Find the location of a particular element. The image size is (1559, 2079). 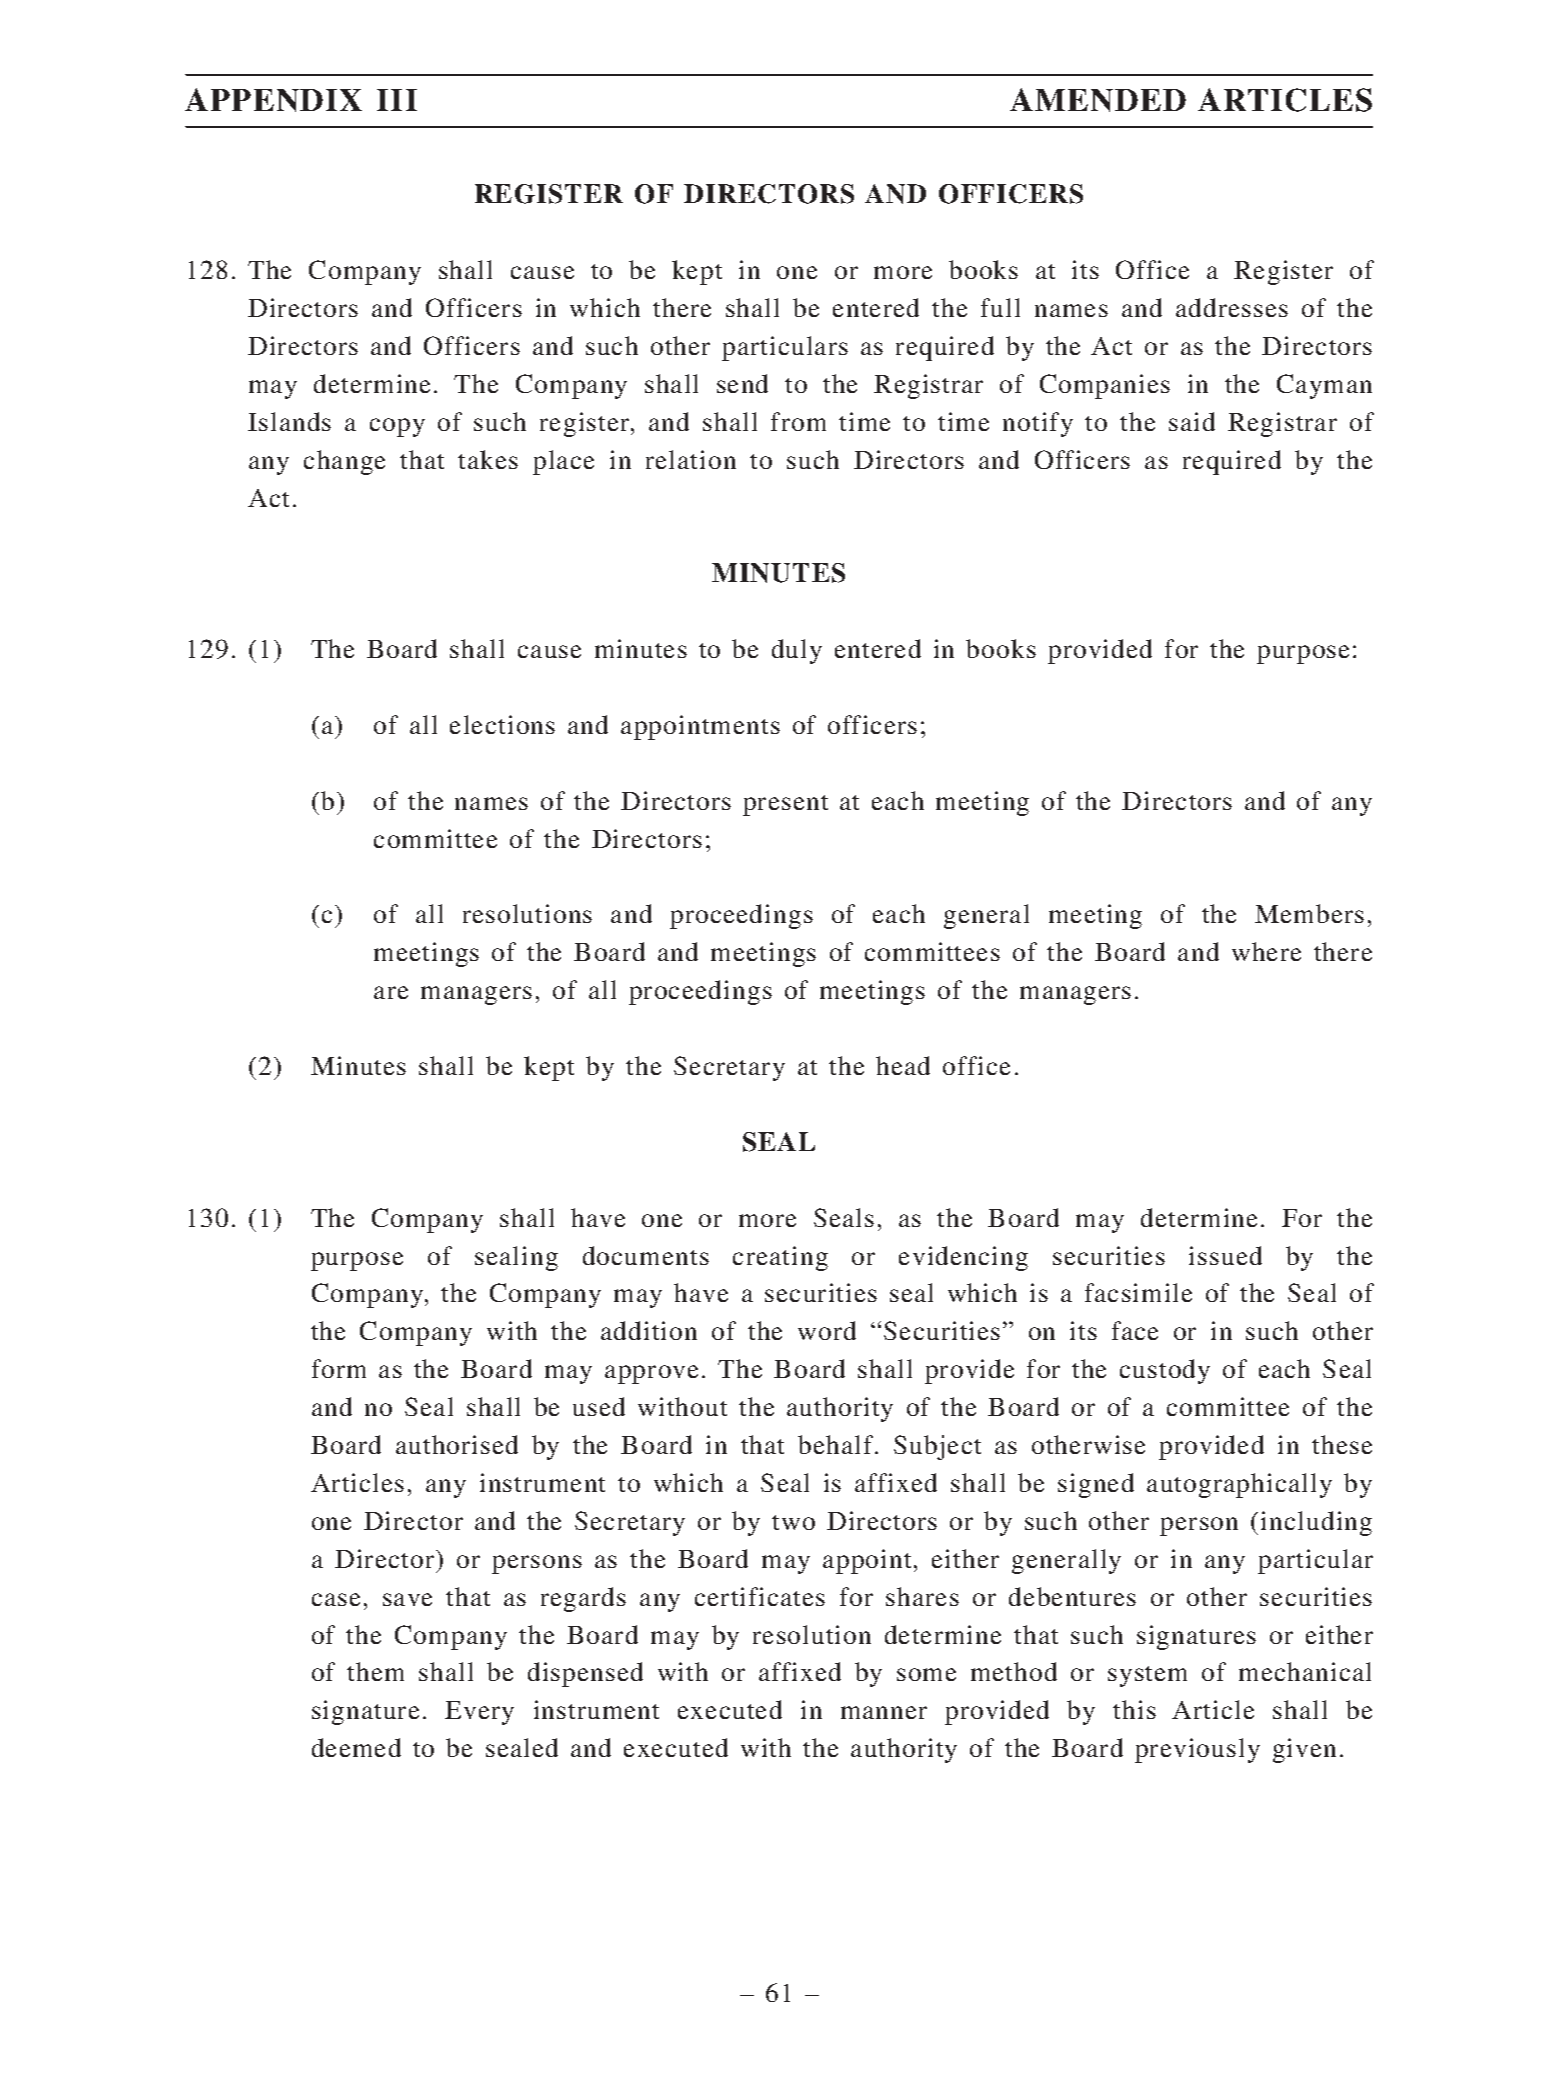

duly is located at coordinates (797, 651).
